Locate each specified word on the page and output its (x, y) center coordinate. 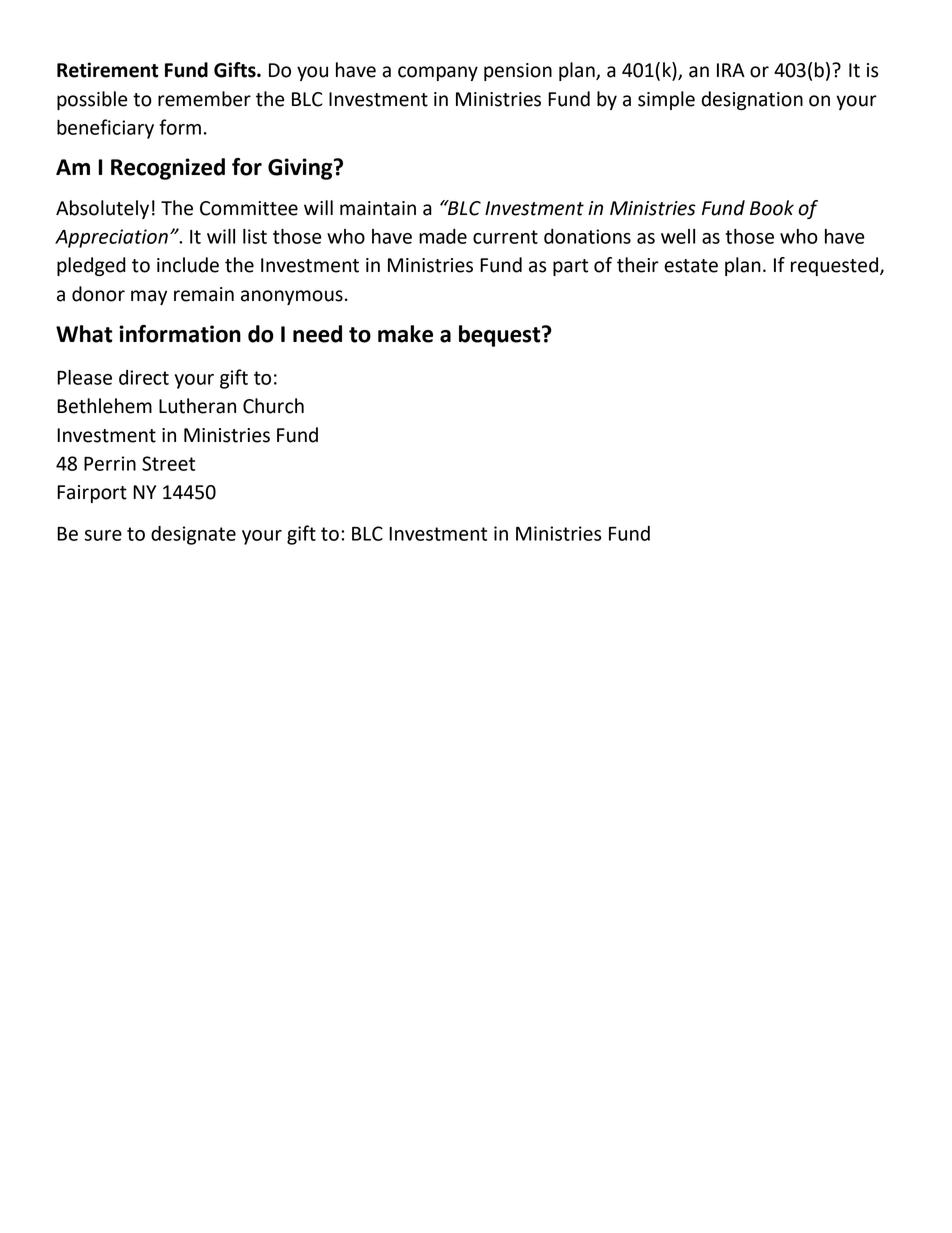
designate (193, 535)
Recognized (168, 169)
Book (772, 208)
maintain (378, 208)
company (438, 73)
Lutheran (197, 406)
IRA (731, 70)
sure (103, 535)
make (405, 334)
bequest (501, 336)
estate (691, 266)
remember (204, 99)
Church (273, 406)
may (149, 297)
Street (168, 463)
